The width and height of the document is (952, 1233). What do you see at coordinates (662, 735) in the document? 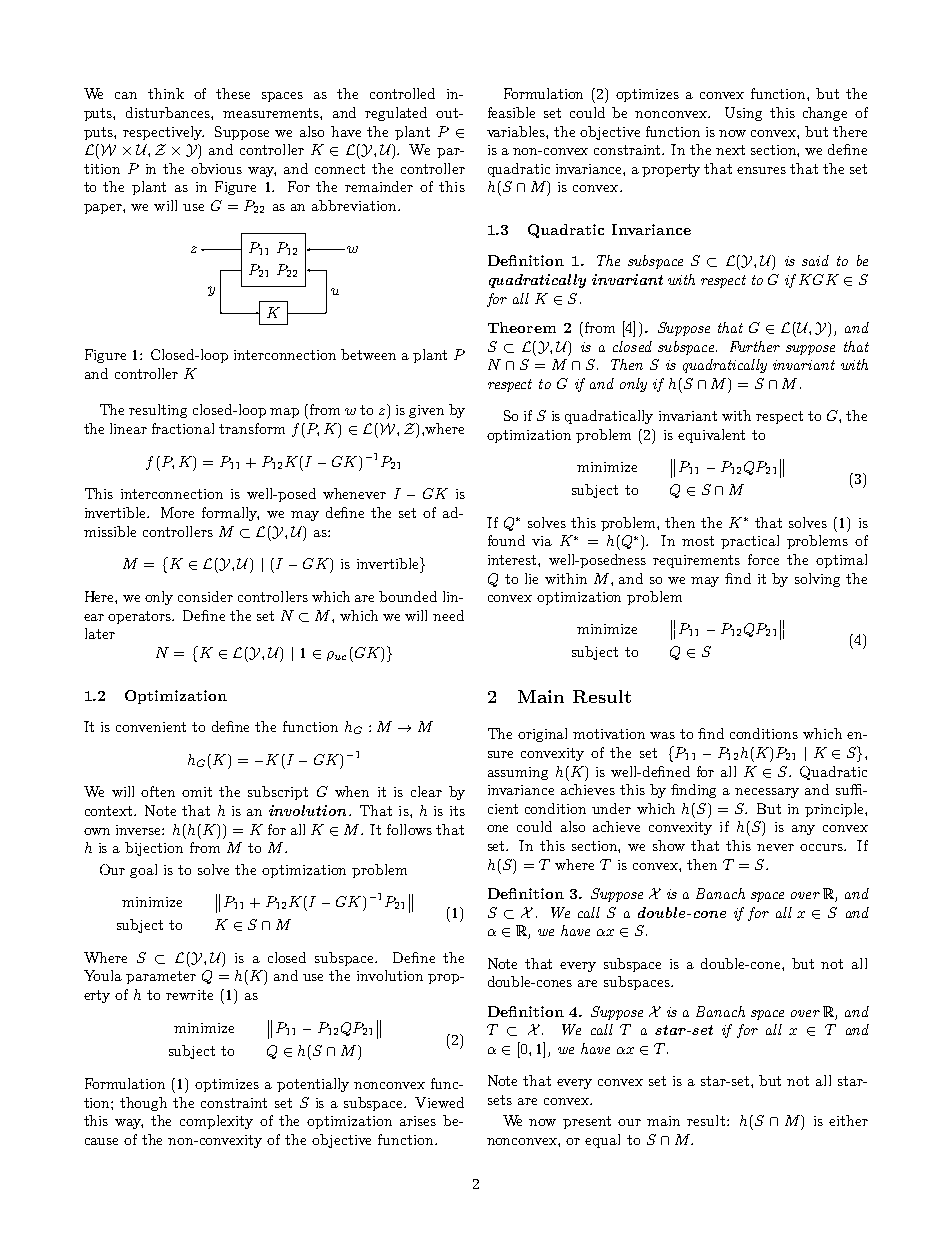
I see `was` at bounding box center [662, 735].
